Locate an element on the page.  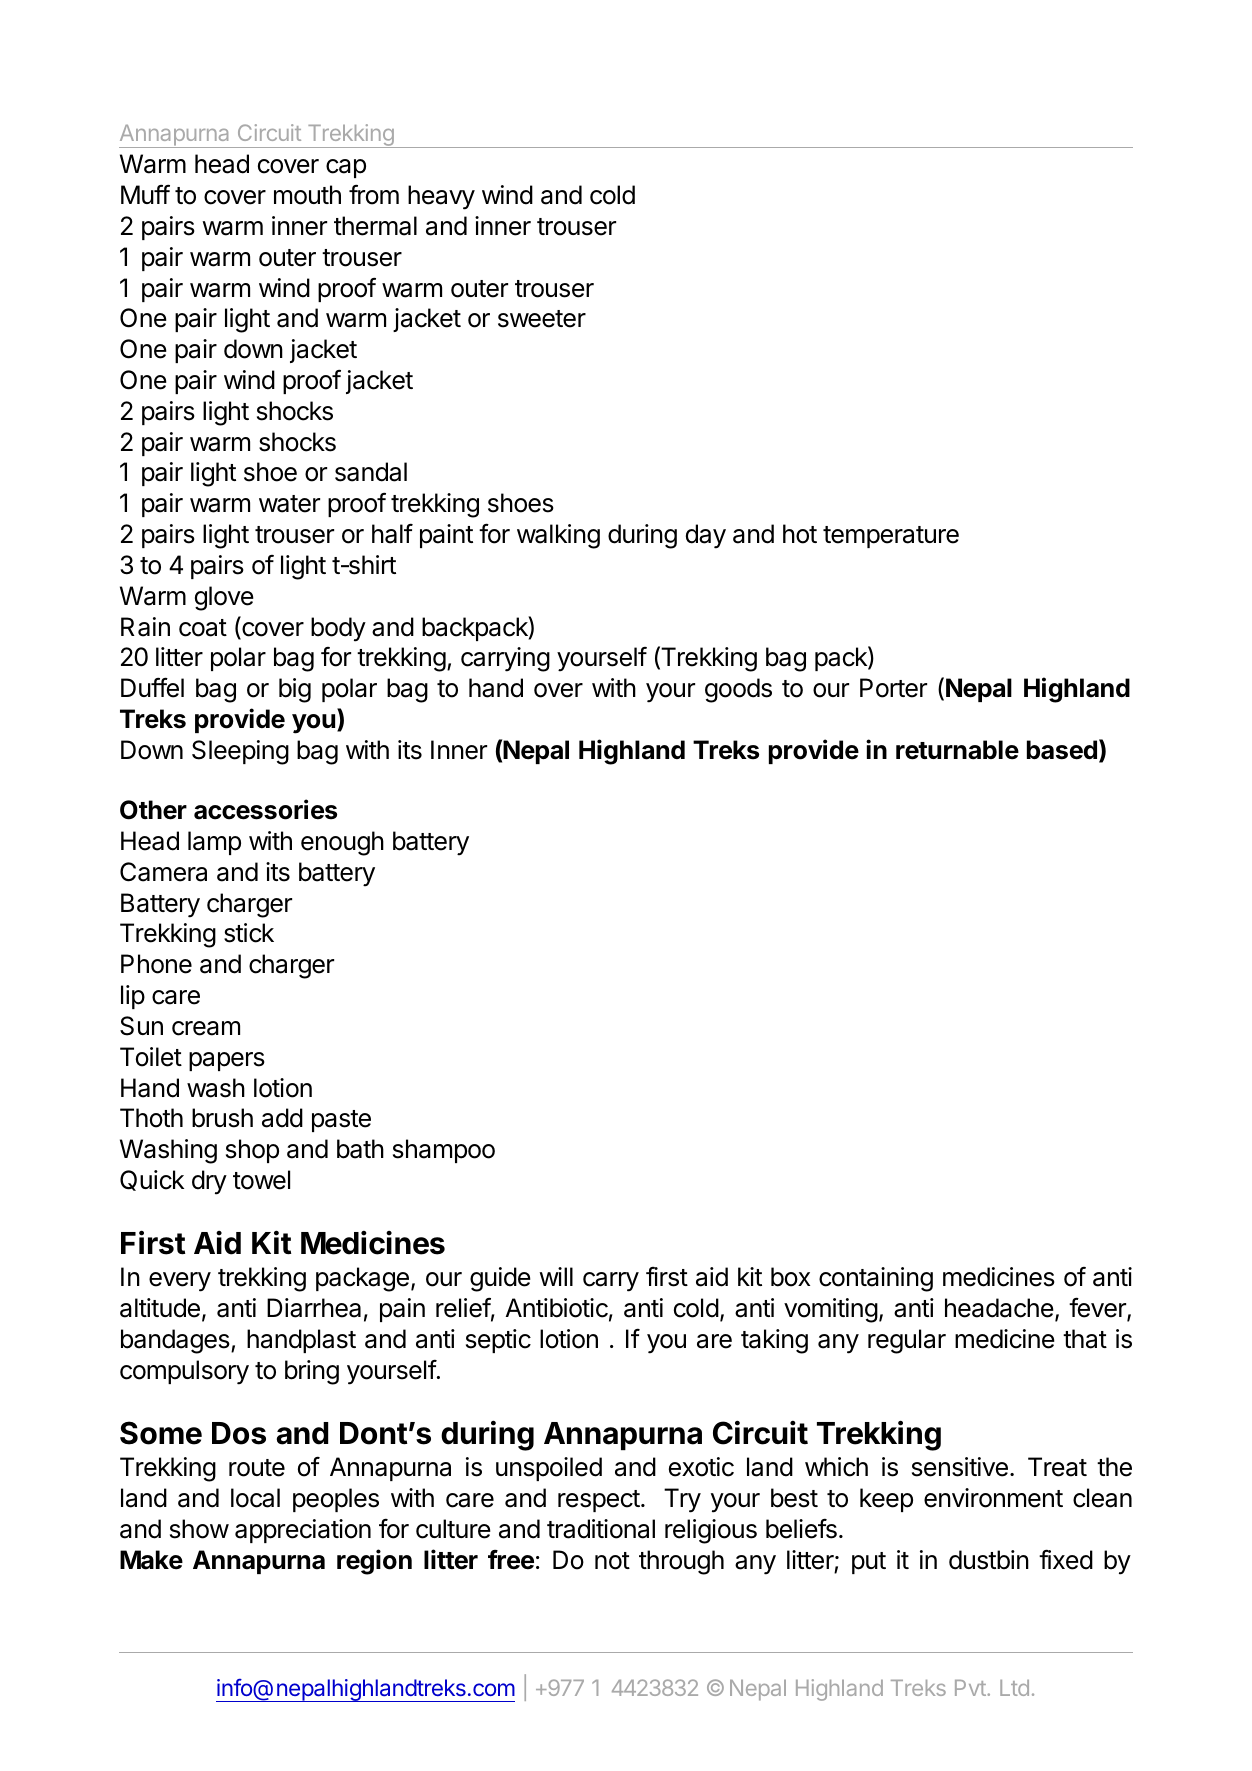
sweeter is located at coordinates (542, 319).
